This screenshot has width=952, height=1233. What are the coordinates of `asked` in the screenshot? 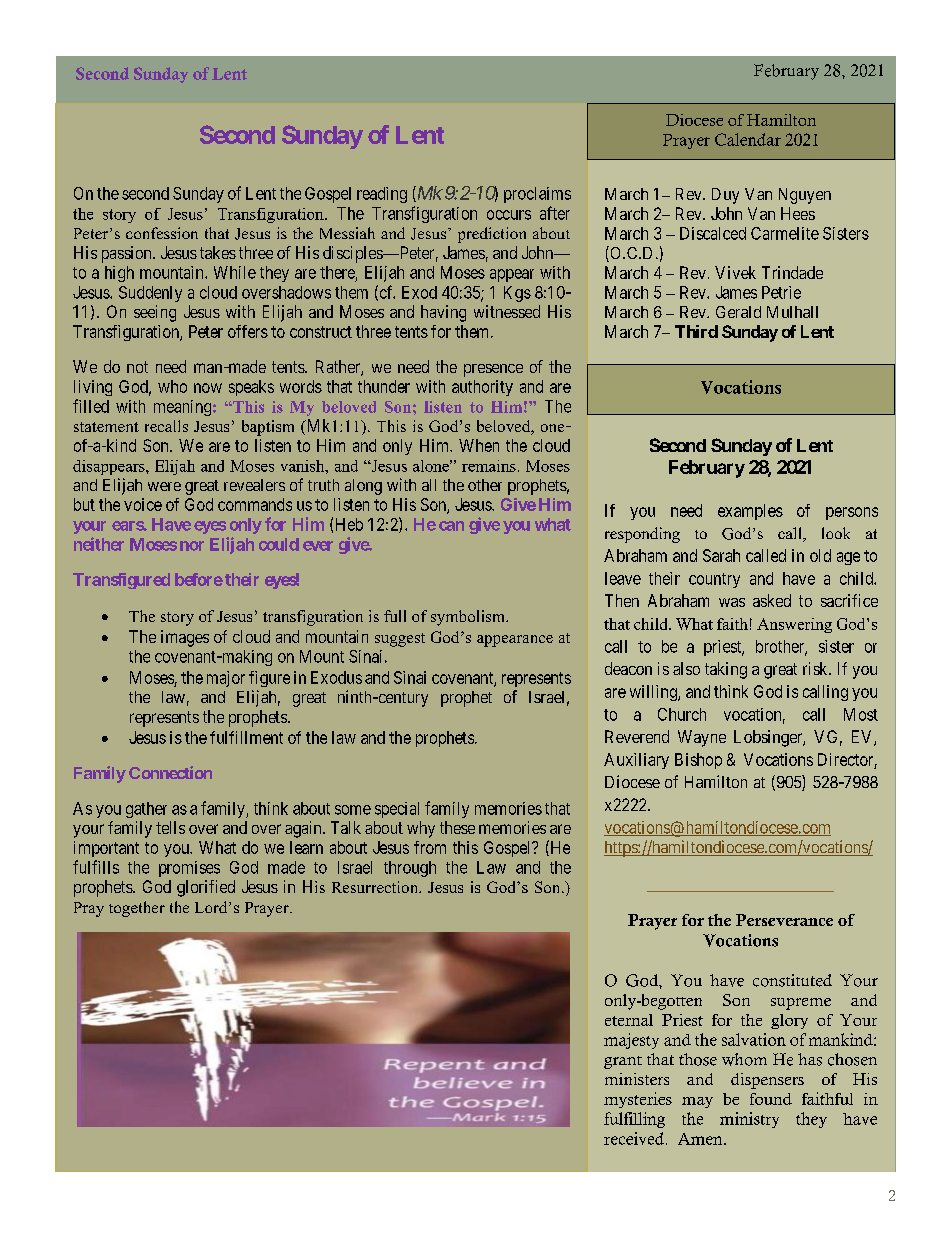 It's located at (772, 600).
